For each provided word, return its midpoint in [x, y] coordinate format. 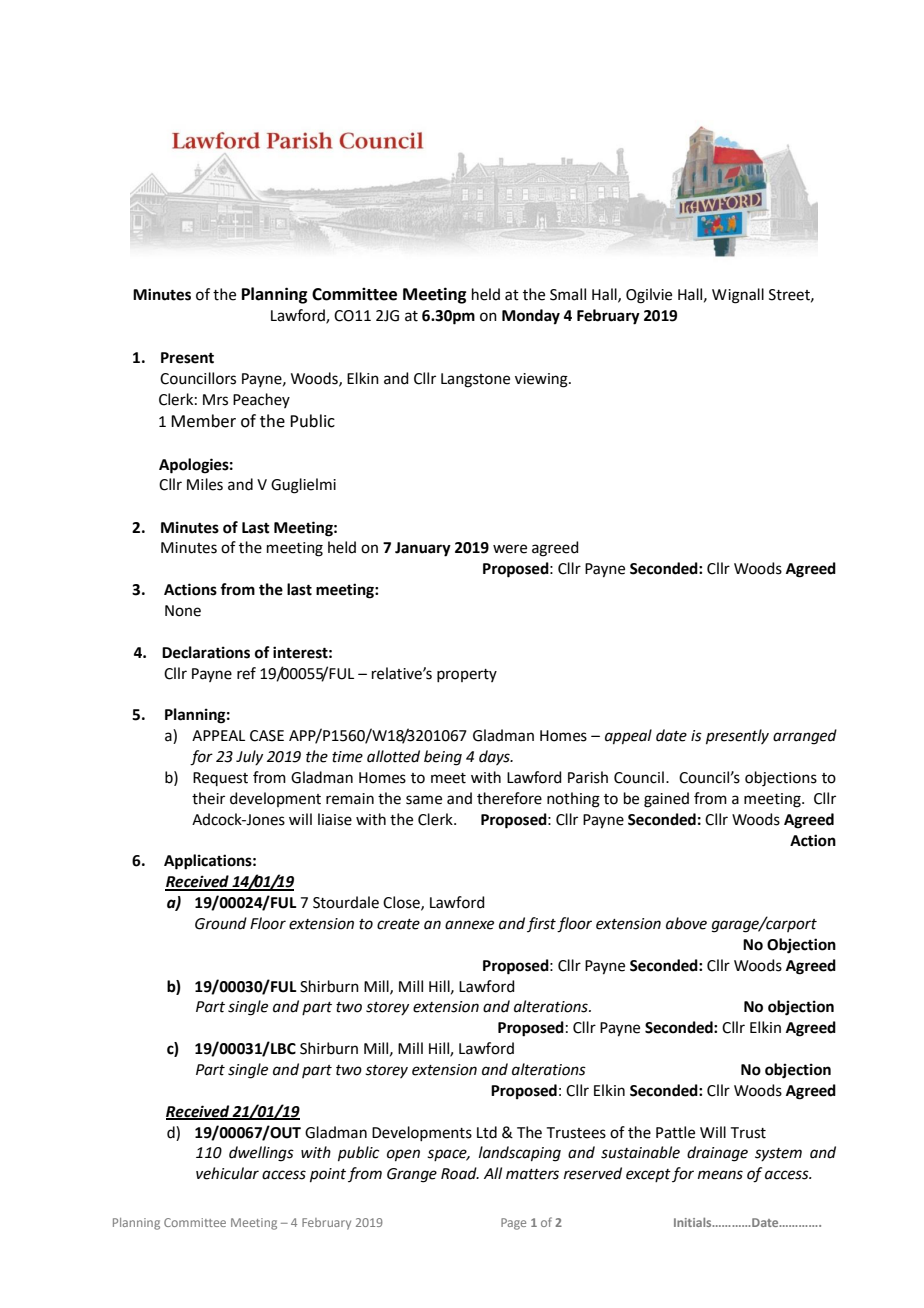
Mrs [215, 400]
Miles [205, 484]
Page [513, 1224]
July [249, 757]
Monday [531, 317]
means [720, 1175]
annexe [469, 925]
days [495, 757]
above [686, 923]
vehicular [227, 1173]
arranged [805, 737]
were [510, 549]
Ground [221, 923]
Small [568, 294]
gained [666, 800]
